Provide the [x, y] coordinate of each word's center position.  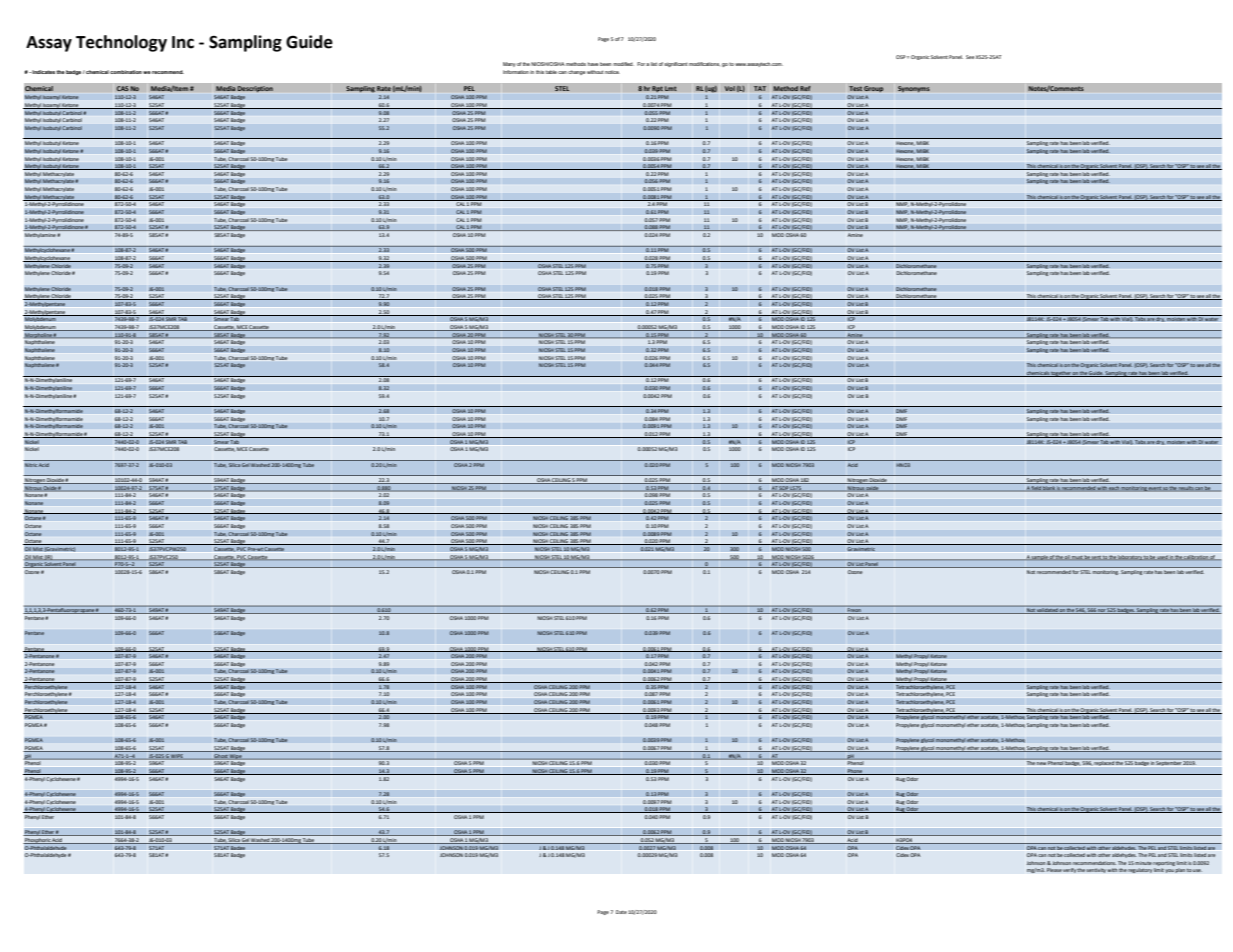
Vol [729, 88]
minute [1143, 863]
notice [612, 72]
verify [1069, 870]
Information [516, 72]
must [1077, 558]
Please [1054, 870]
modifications [704, 64]
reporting [1164, 863]
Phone [855, 772]
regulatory [1140, 870]
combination [126, 72]
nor [1102, 611]
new [1042, 764]
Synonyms [914, 89]
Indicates [43, 72]
